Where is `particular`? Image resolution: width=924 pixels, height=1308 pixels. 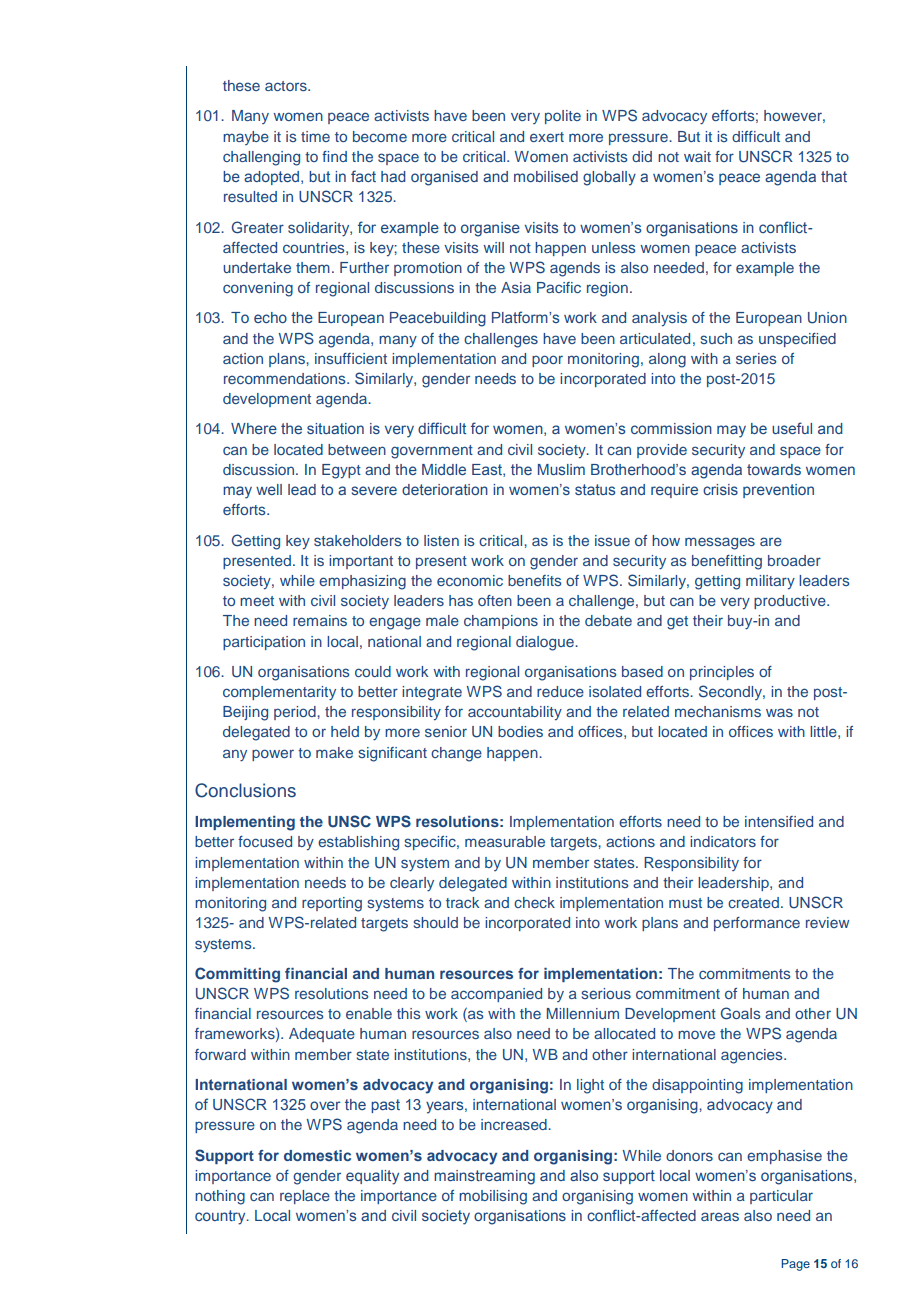
particular is located at coordinates (781, 1197).
